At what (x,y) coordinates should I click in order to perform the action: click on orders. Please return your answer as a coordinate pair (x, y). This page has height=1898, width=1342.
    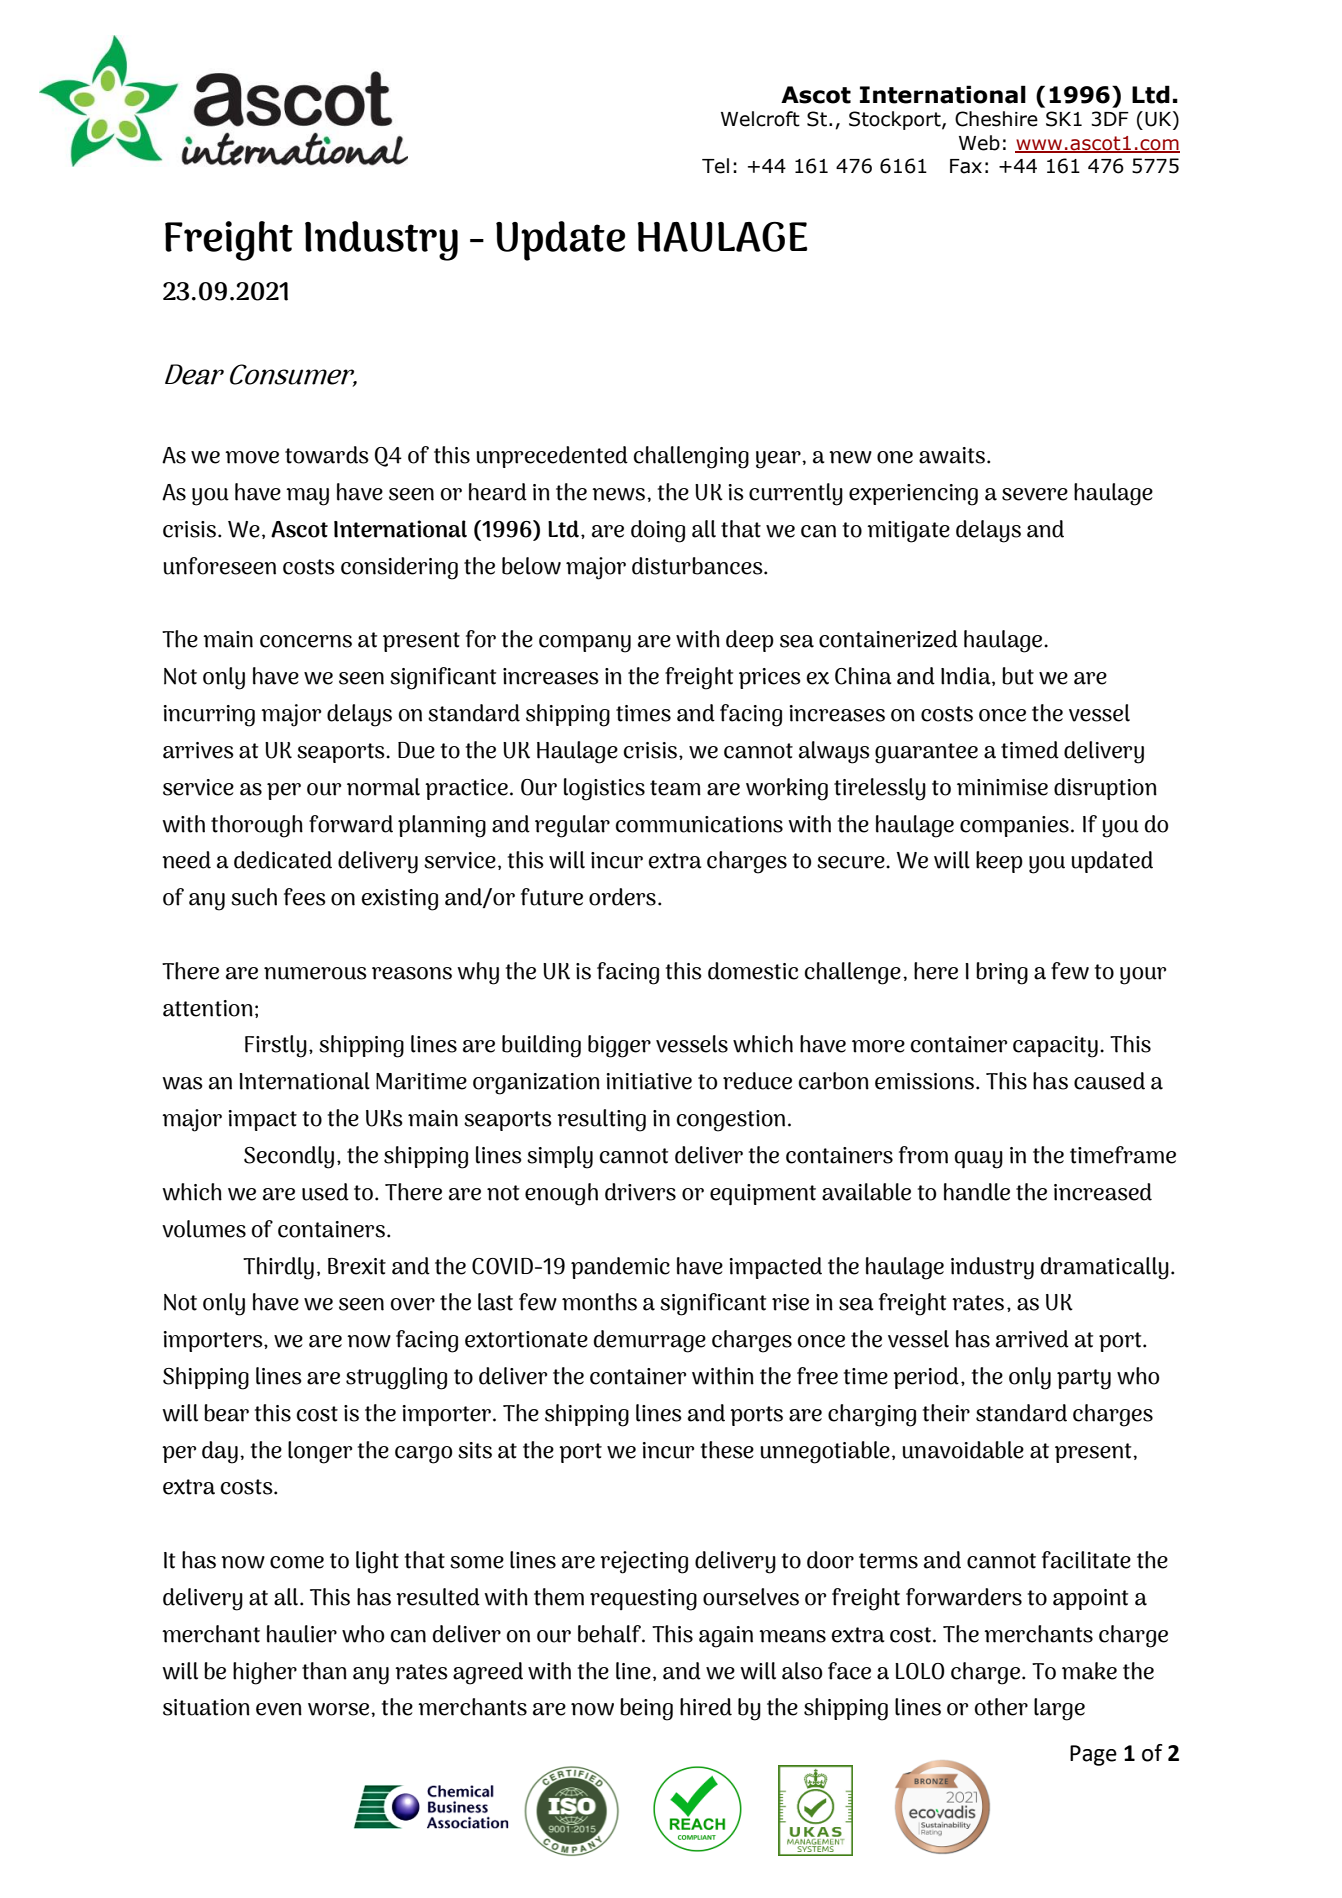
    Looking at the image, I should click on (622, 897).
